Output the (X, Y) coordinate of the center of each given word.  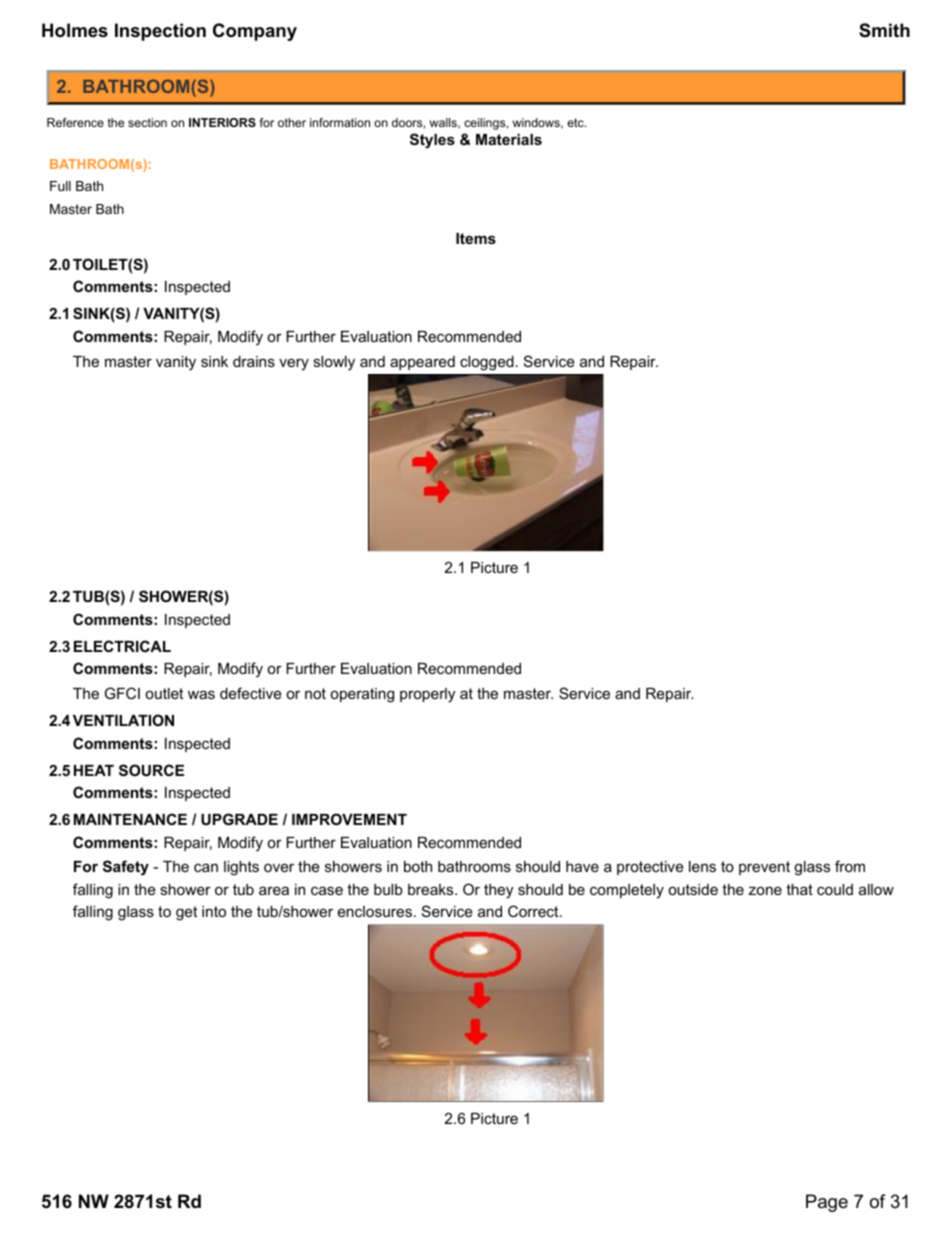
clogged (487, 363)
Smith (884, 30)
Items (476, 238)
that (799, 889)
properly (427, 695)
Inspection (160, 32)
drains (254, 361)
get (186, 913)
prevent (764, 868)
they (498, 891)
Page (827, 1203)
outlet (164, 693)
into (214, 911)
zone (765, 890)
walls (444, 123)
